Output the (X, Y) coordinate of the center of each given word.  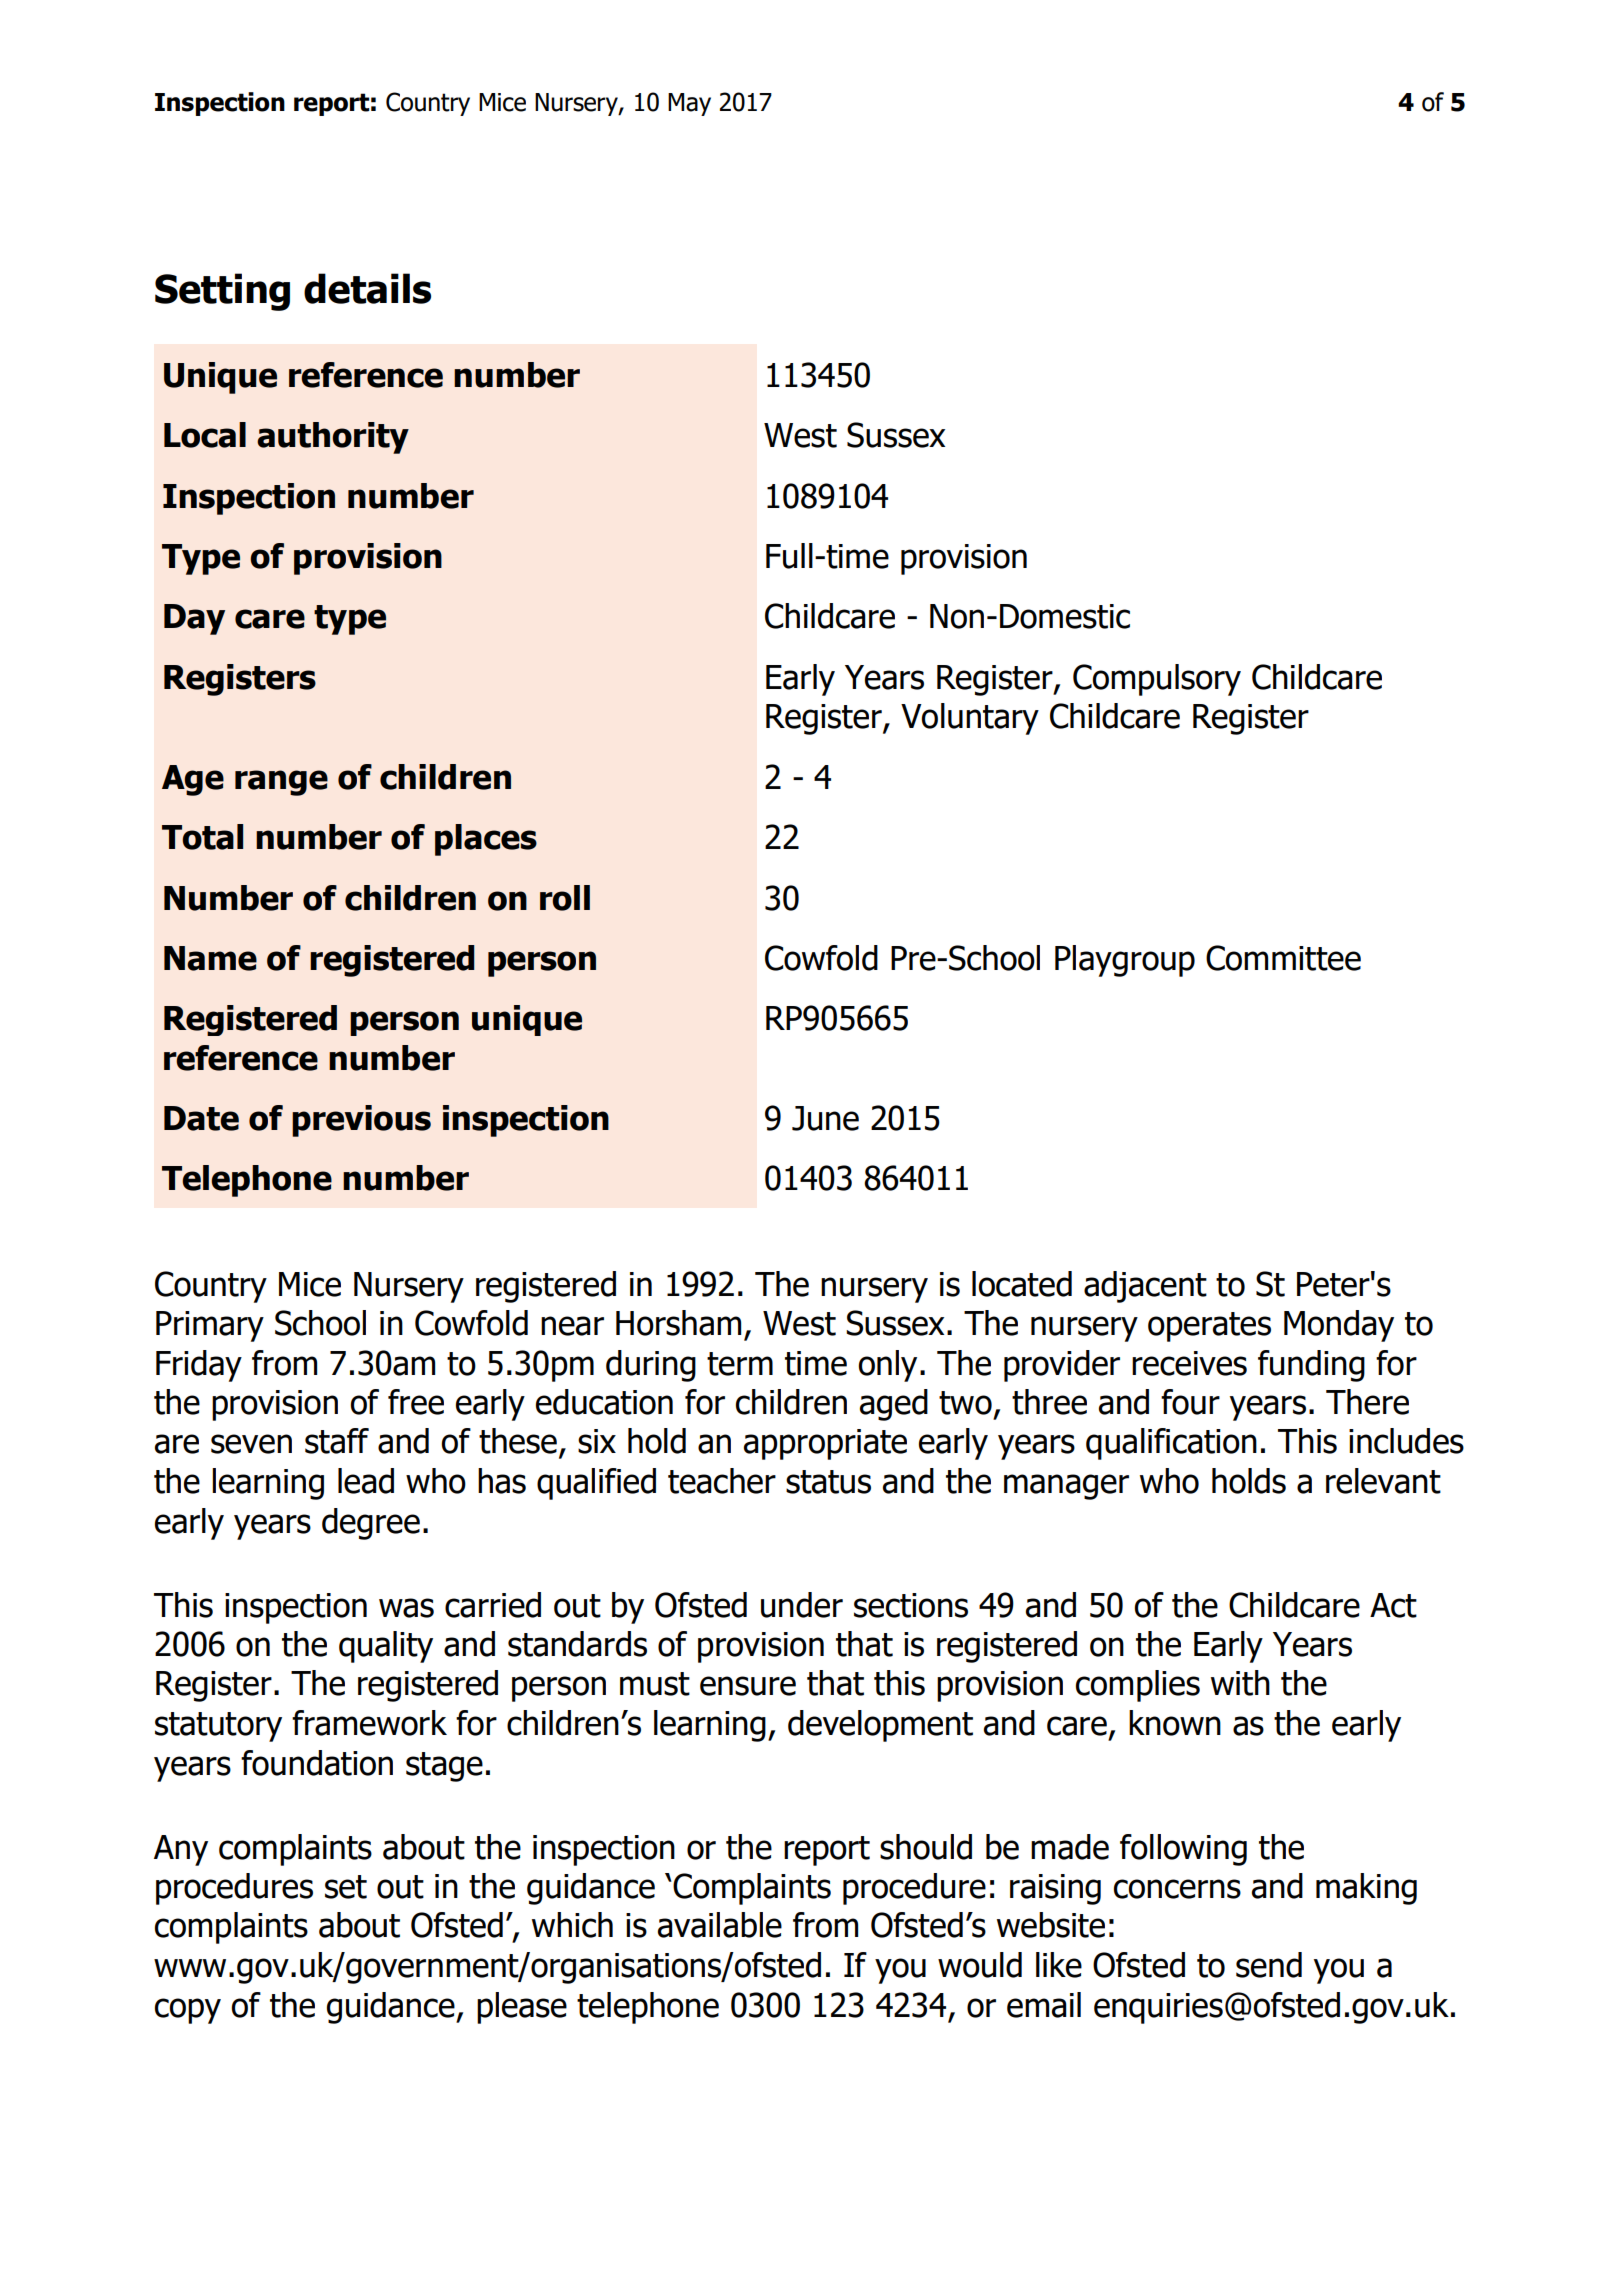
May (689, 104)
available (720, 1925)
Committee (1283, 958)
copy (188, 2011)
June (825, 1118)
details (367, 288)
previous (361, 1121)
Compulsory (1157, 680)
